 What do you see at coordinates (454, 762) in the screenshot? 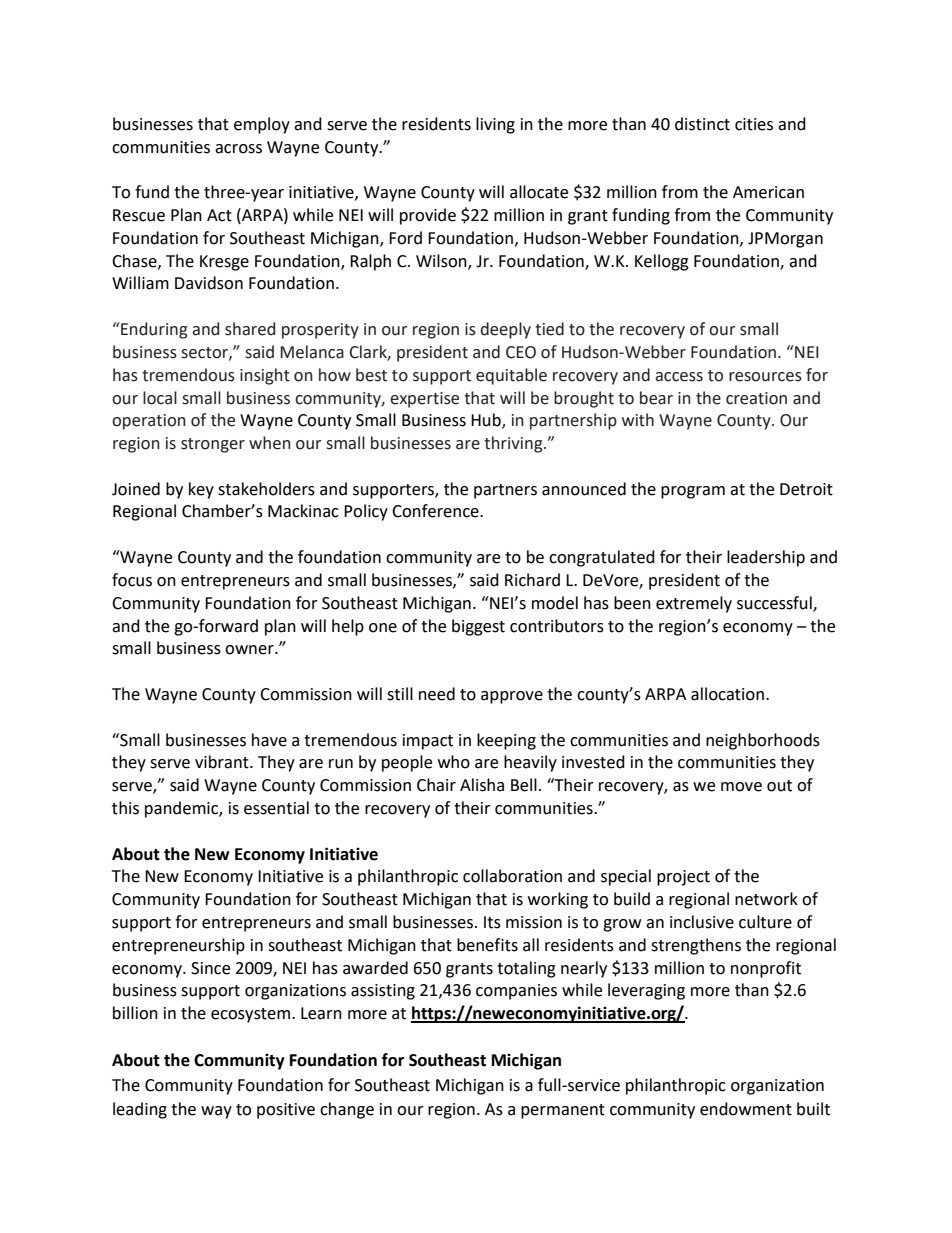
I see `who` at bounding box center [454, 762].
